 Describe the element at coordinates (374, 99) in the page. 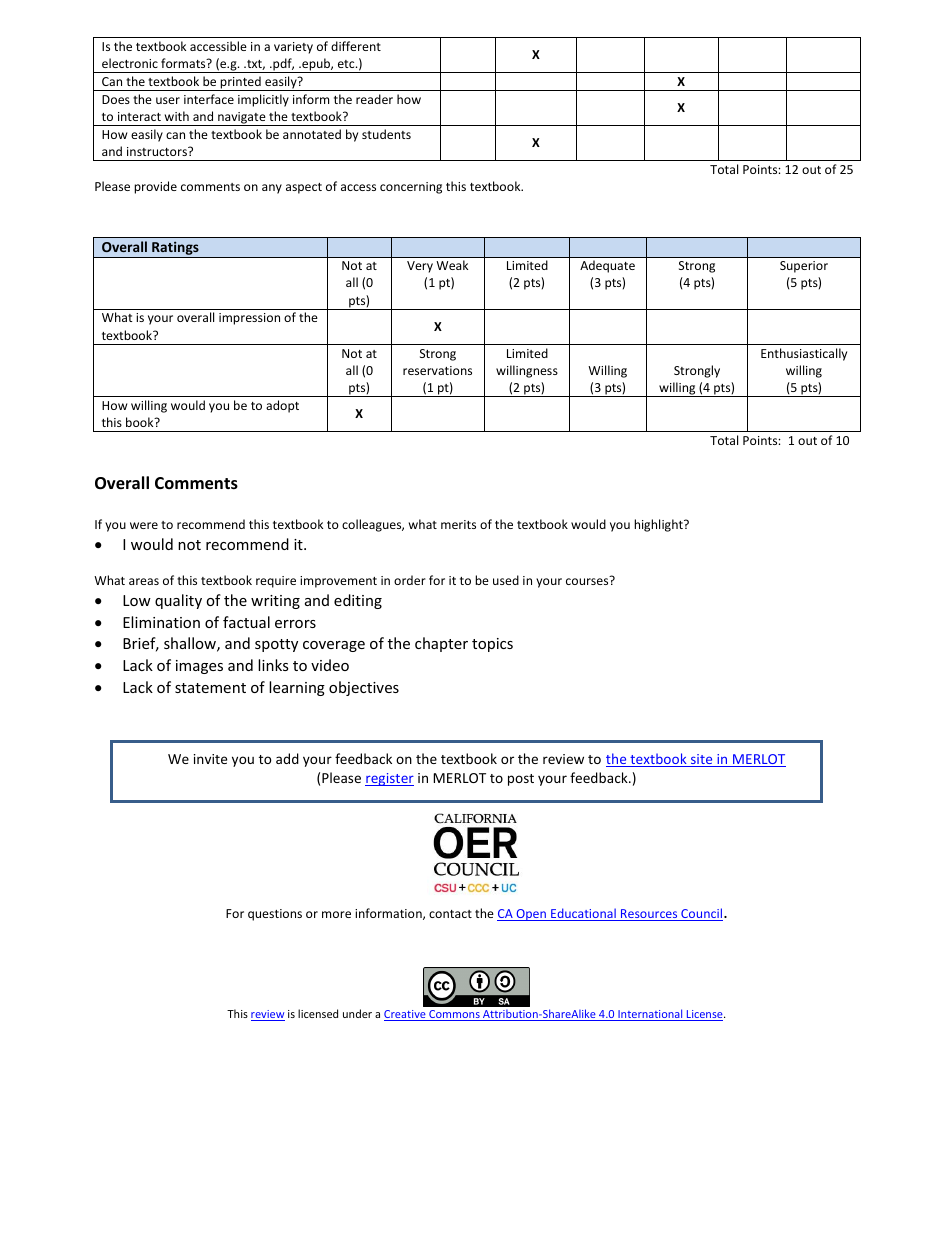

I see `reader` at that location.
